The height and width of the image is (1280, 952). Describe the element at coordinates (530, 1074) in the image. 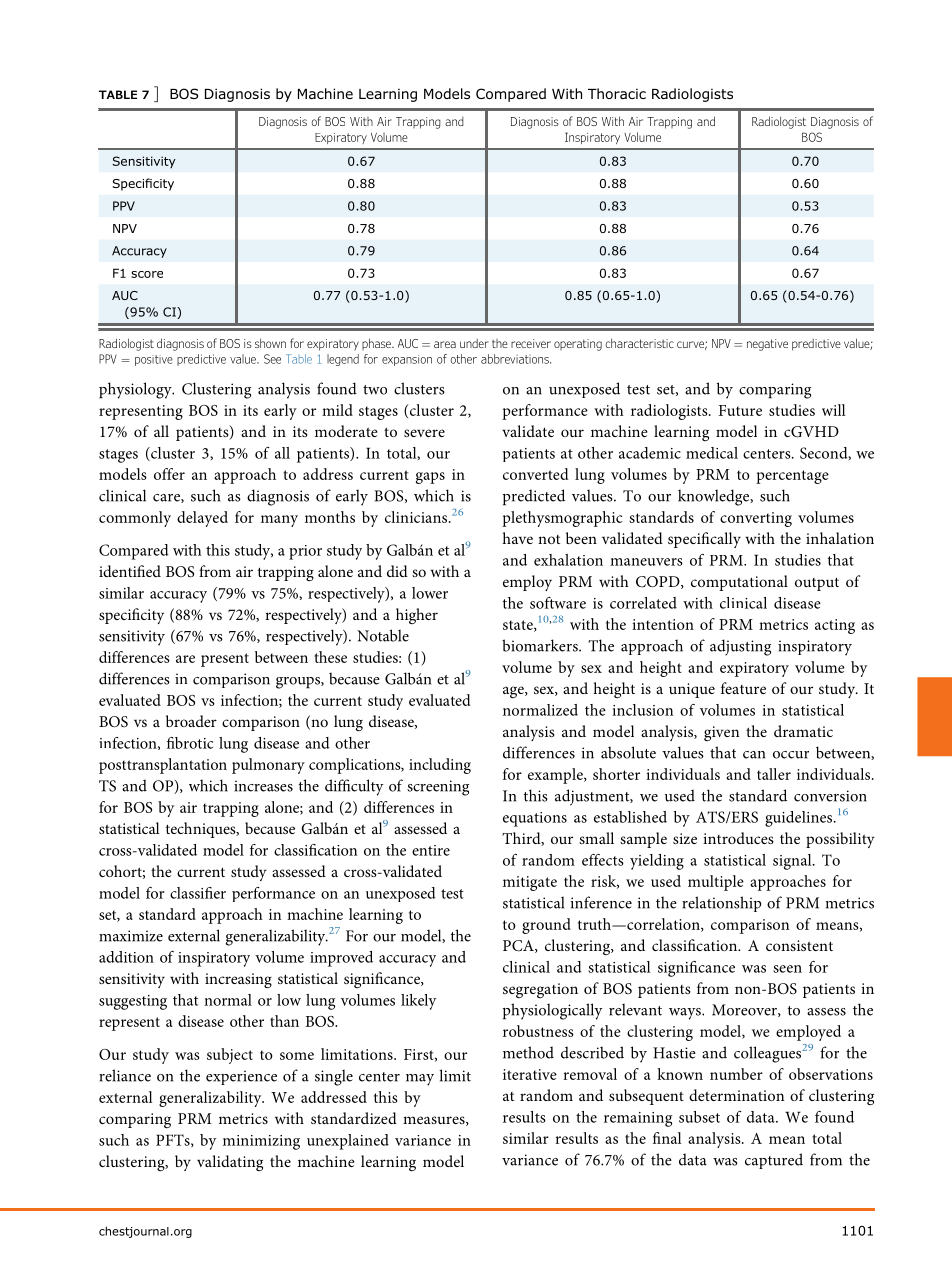

I see `iterative` at that location.
